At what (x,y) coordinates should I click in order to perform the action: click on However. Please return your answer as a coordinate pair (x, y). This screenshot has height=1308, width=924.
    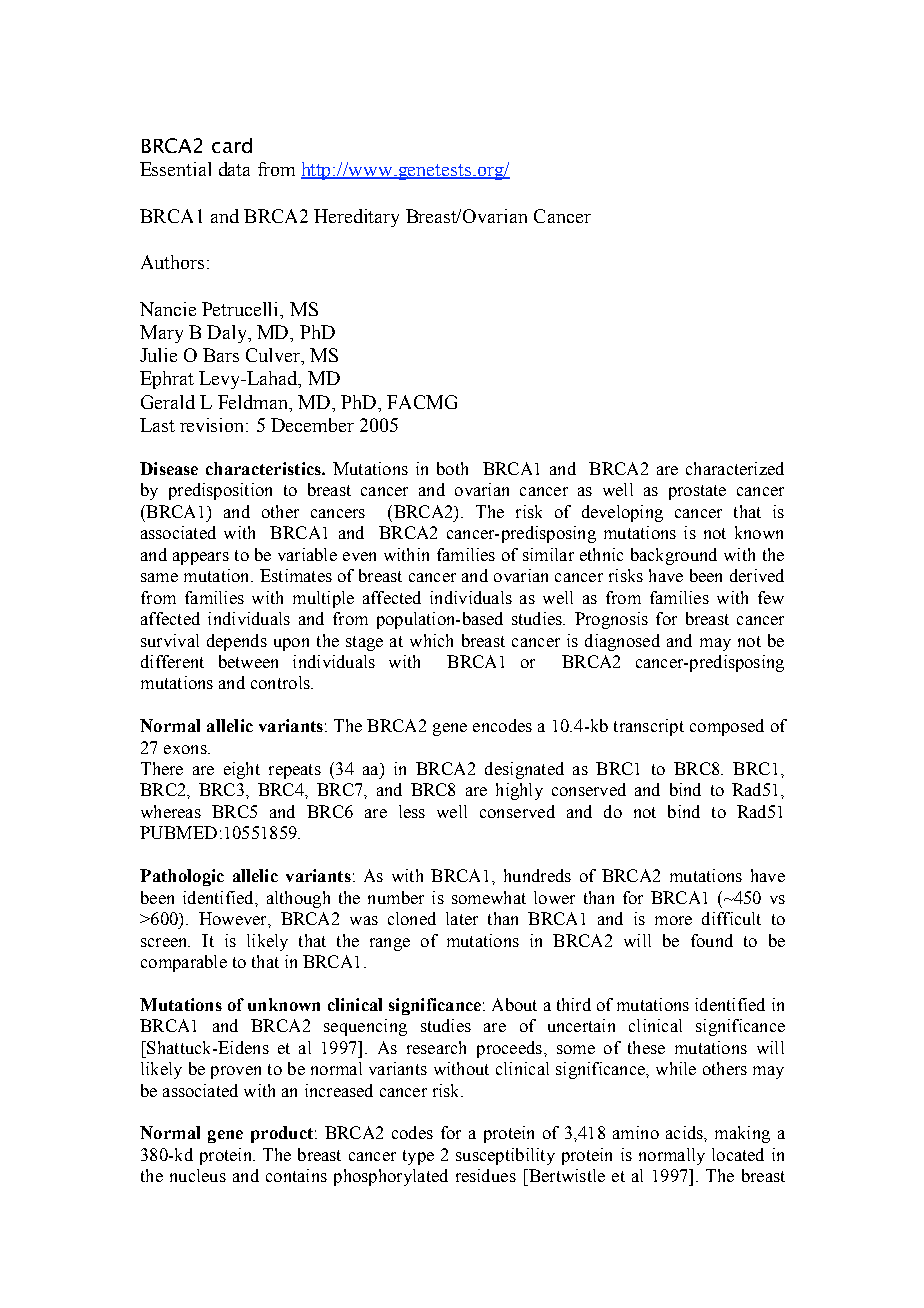
    Looking at the image, I should click on (234, 918).
